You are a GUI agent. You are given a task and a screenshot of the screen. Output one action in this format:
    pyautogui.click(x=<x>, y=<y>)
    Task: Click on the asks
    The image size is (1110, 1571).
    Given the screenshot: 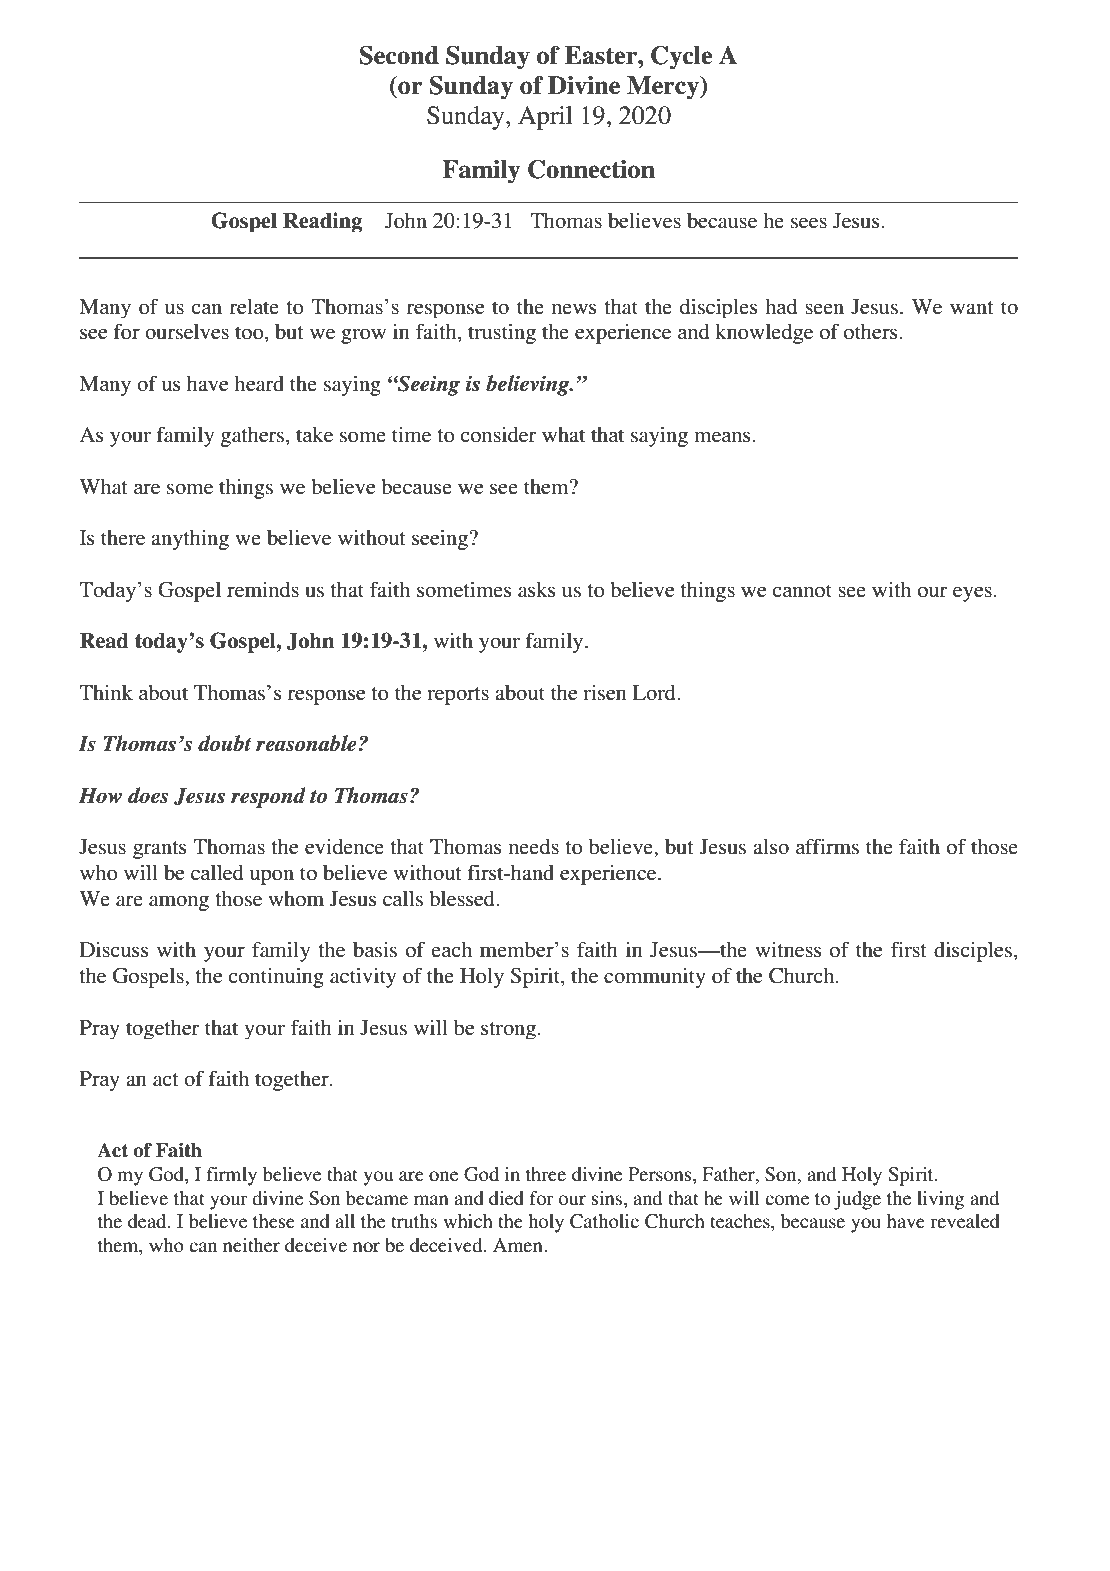 What is the action you would take?
    pyautogui.click(x=537, y=590)
